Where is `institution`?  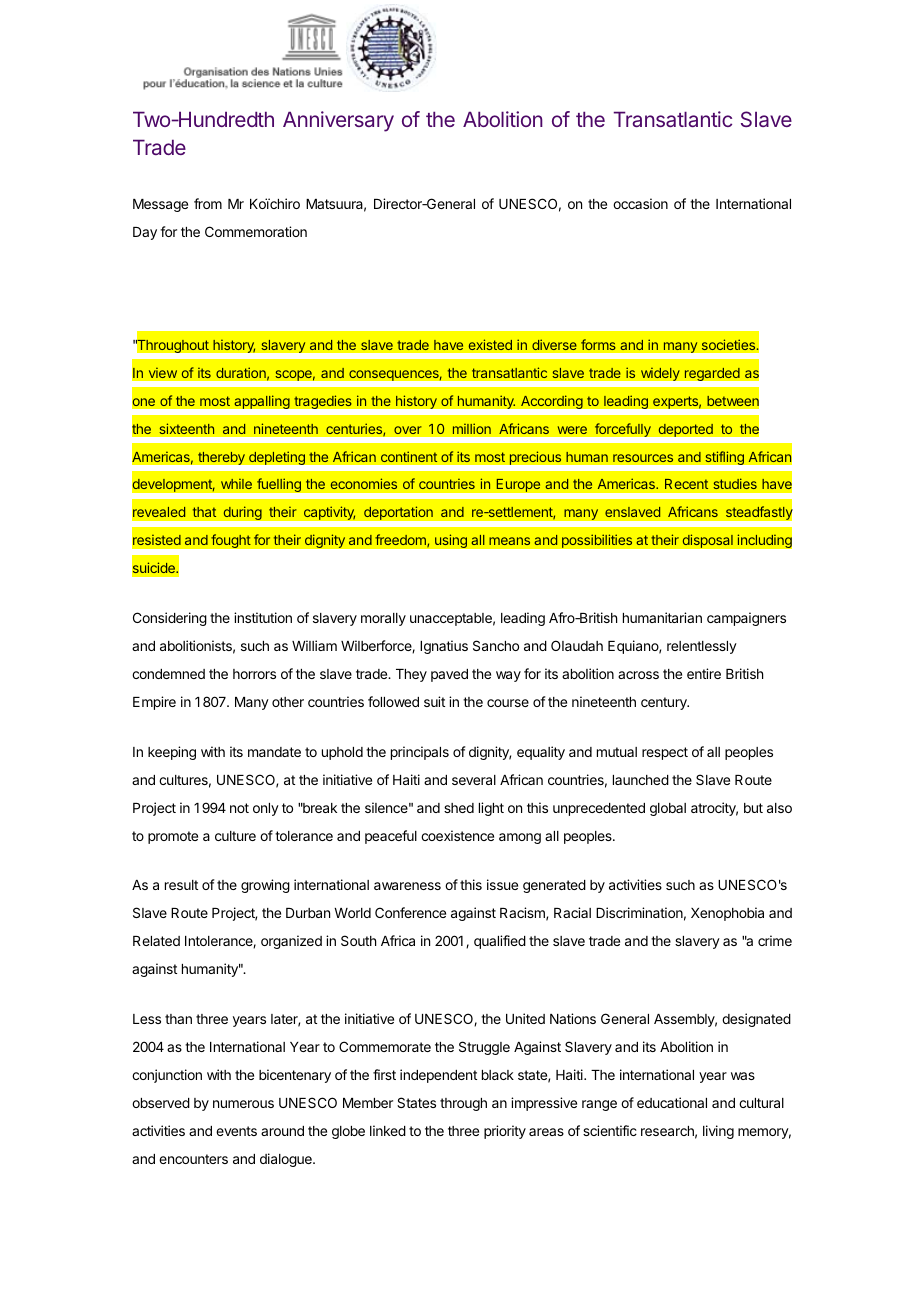
institution is located at coordinates (263, 617).
